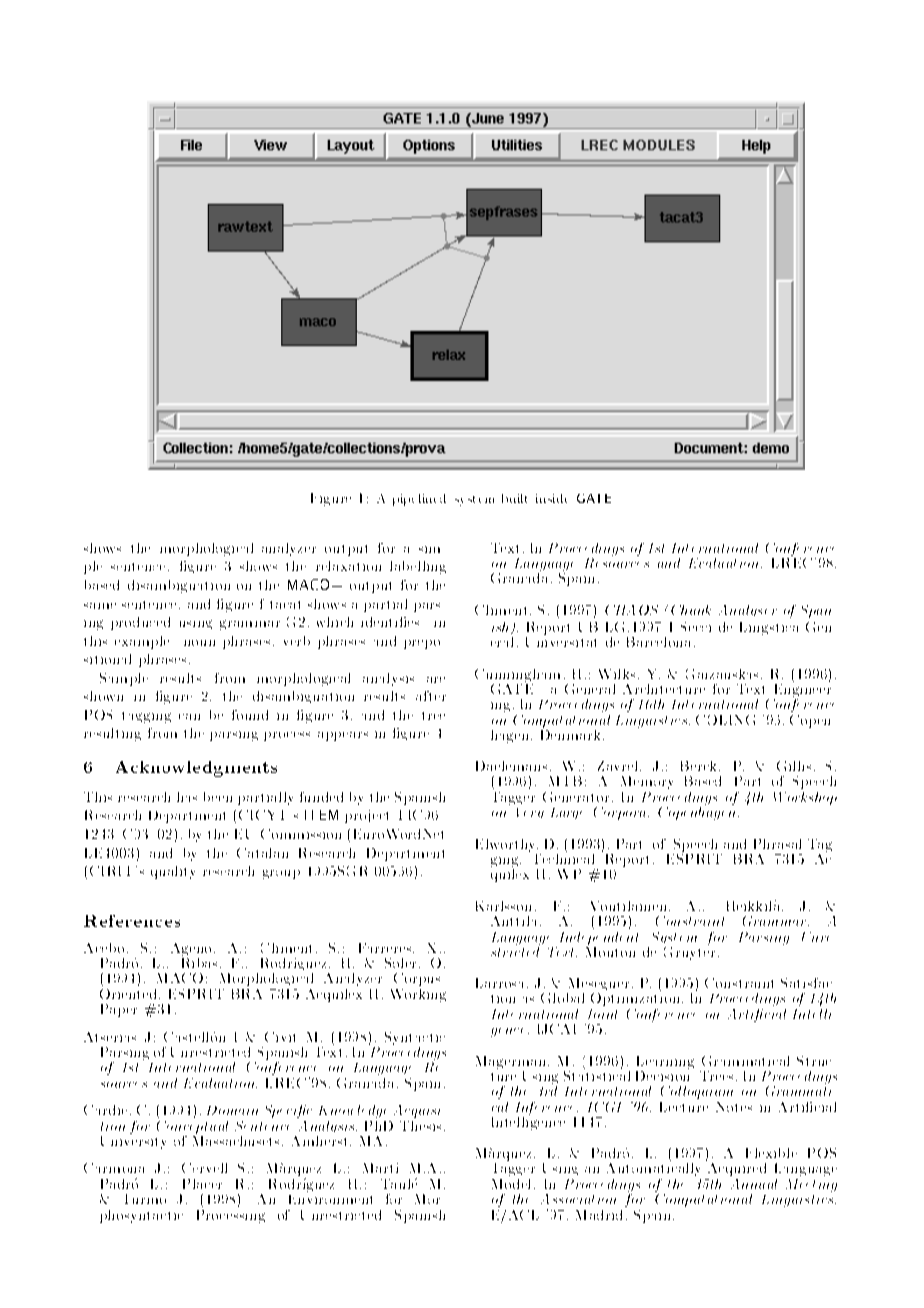 The height and width of the screenshot is (1308, 924). I want to click on pipelined, so click(419, 500).
